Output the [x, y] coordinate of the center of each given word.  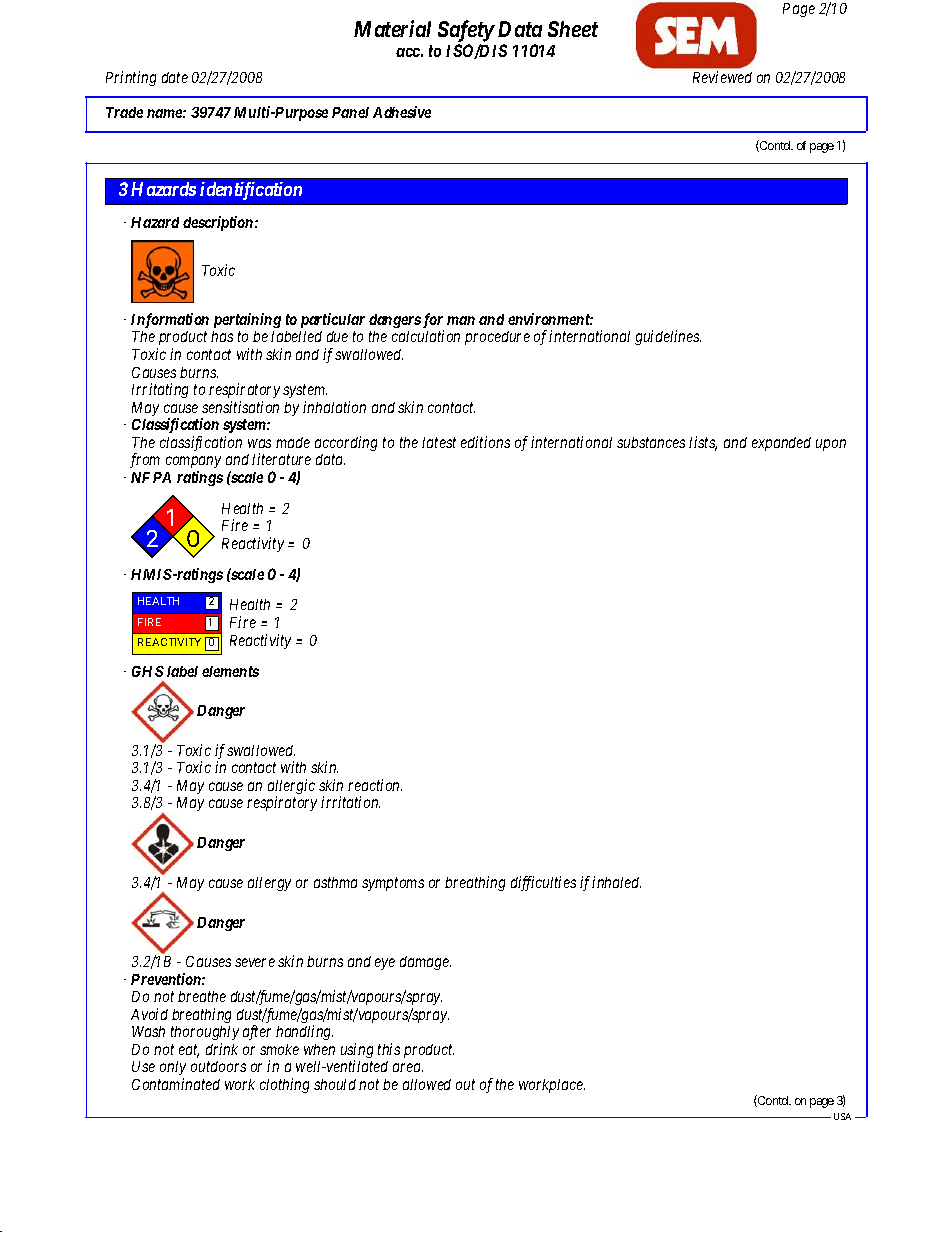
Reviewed [722, 77]
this [389, 1049]
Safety [466, 31]
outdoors [218, 1066]
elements [230, 671]
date [175, 77]
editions [485, 442]
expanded [781, 444]
